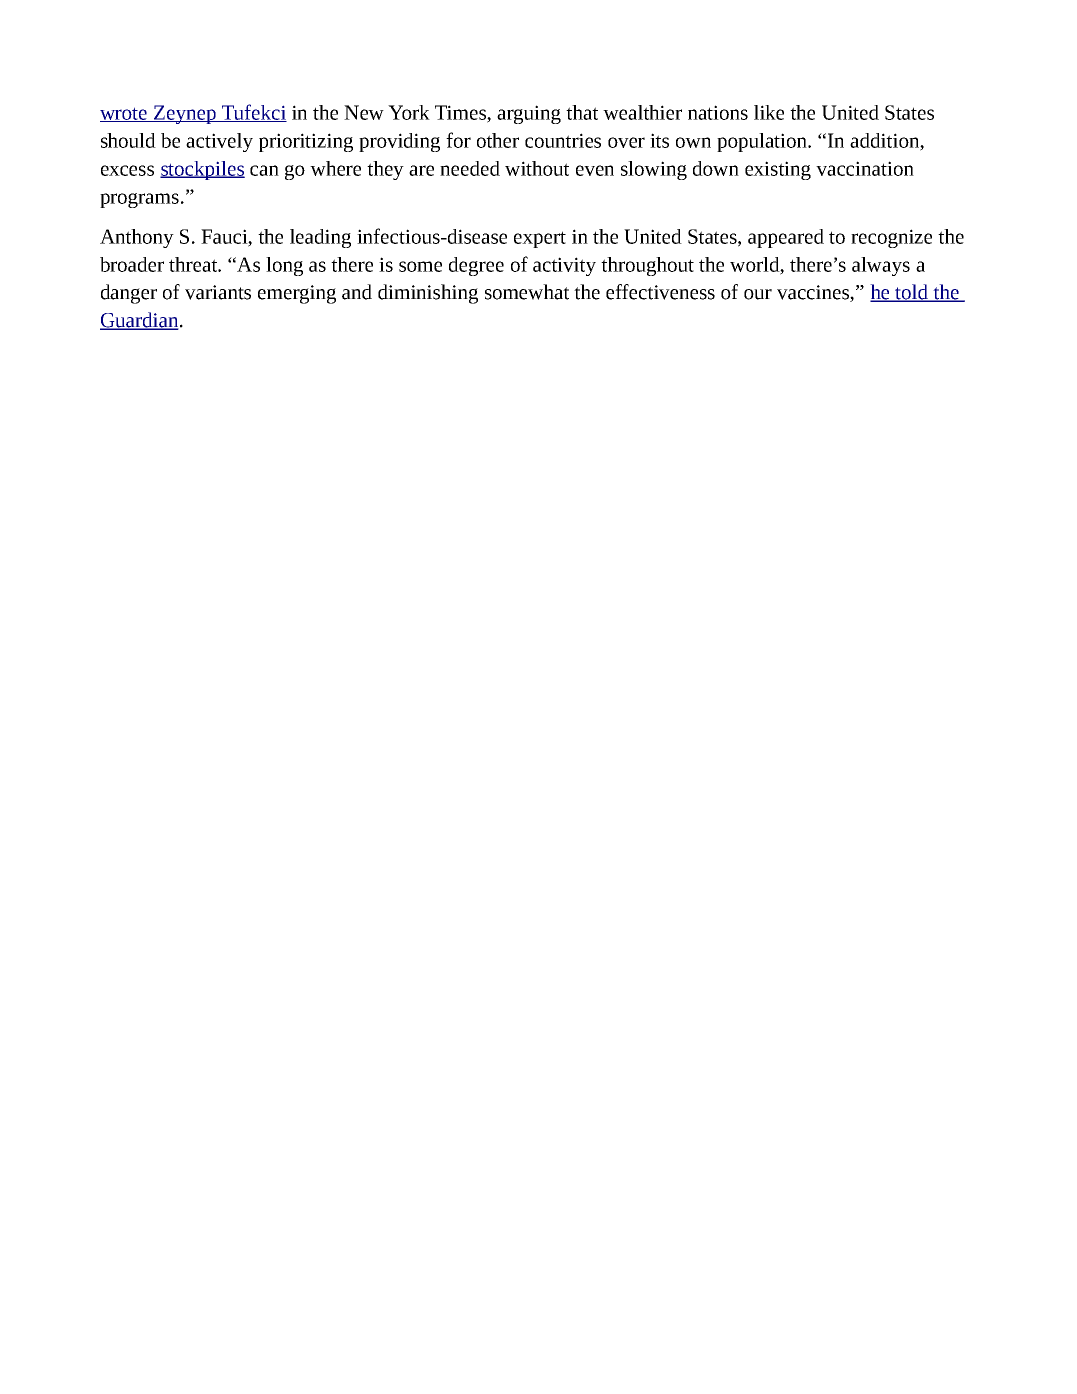 Image resolution: width=1077 pixels, height=1394 pixels. I want to click on diminishing, so click(428, 294).
